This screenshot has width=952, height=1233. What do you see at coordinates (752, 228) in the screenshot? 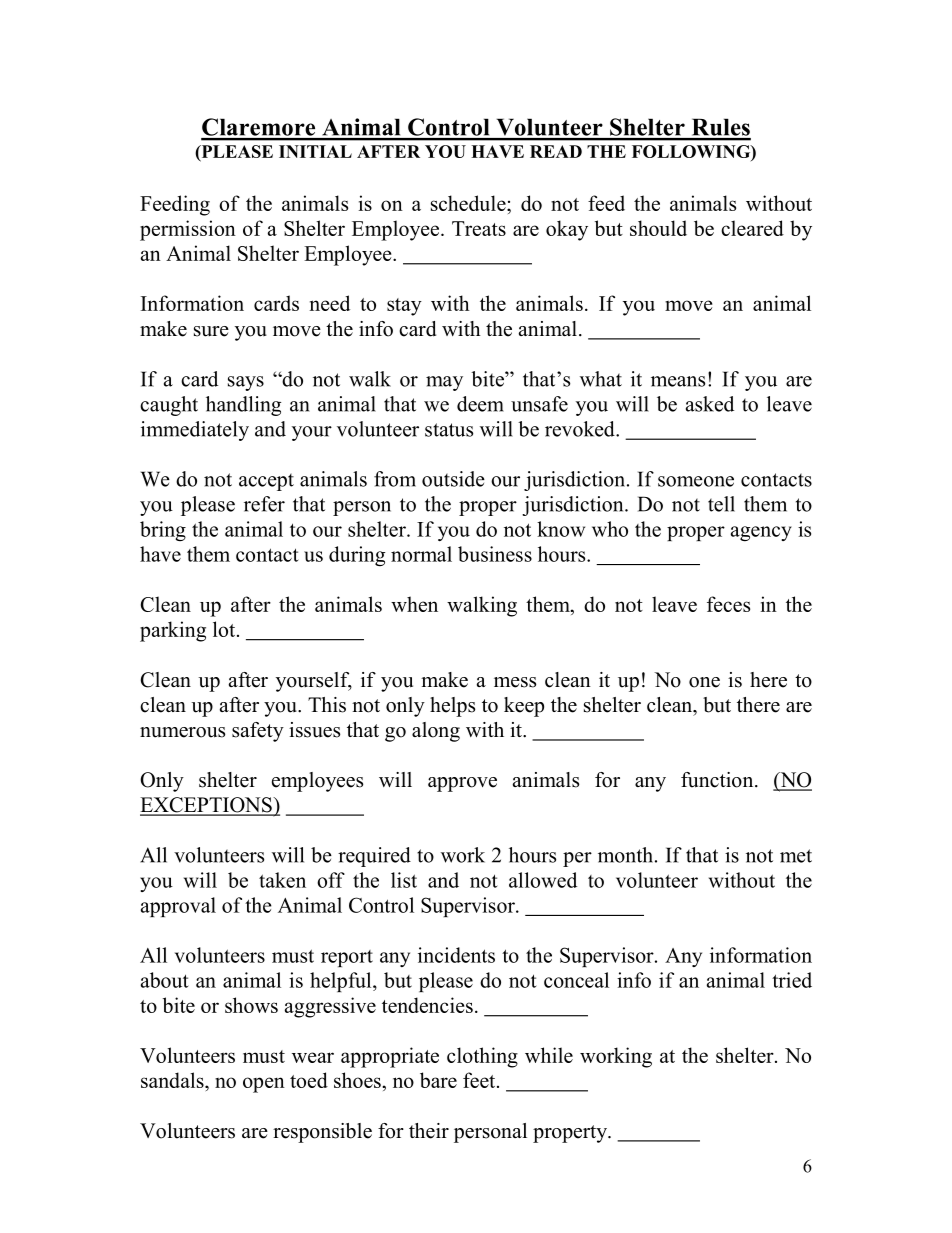
I see `cleared` at bounding box center [752, 228].
